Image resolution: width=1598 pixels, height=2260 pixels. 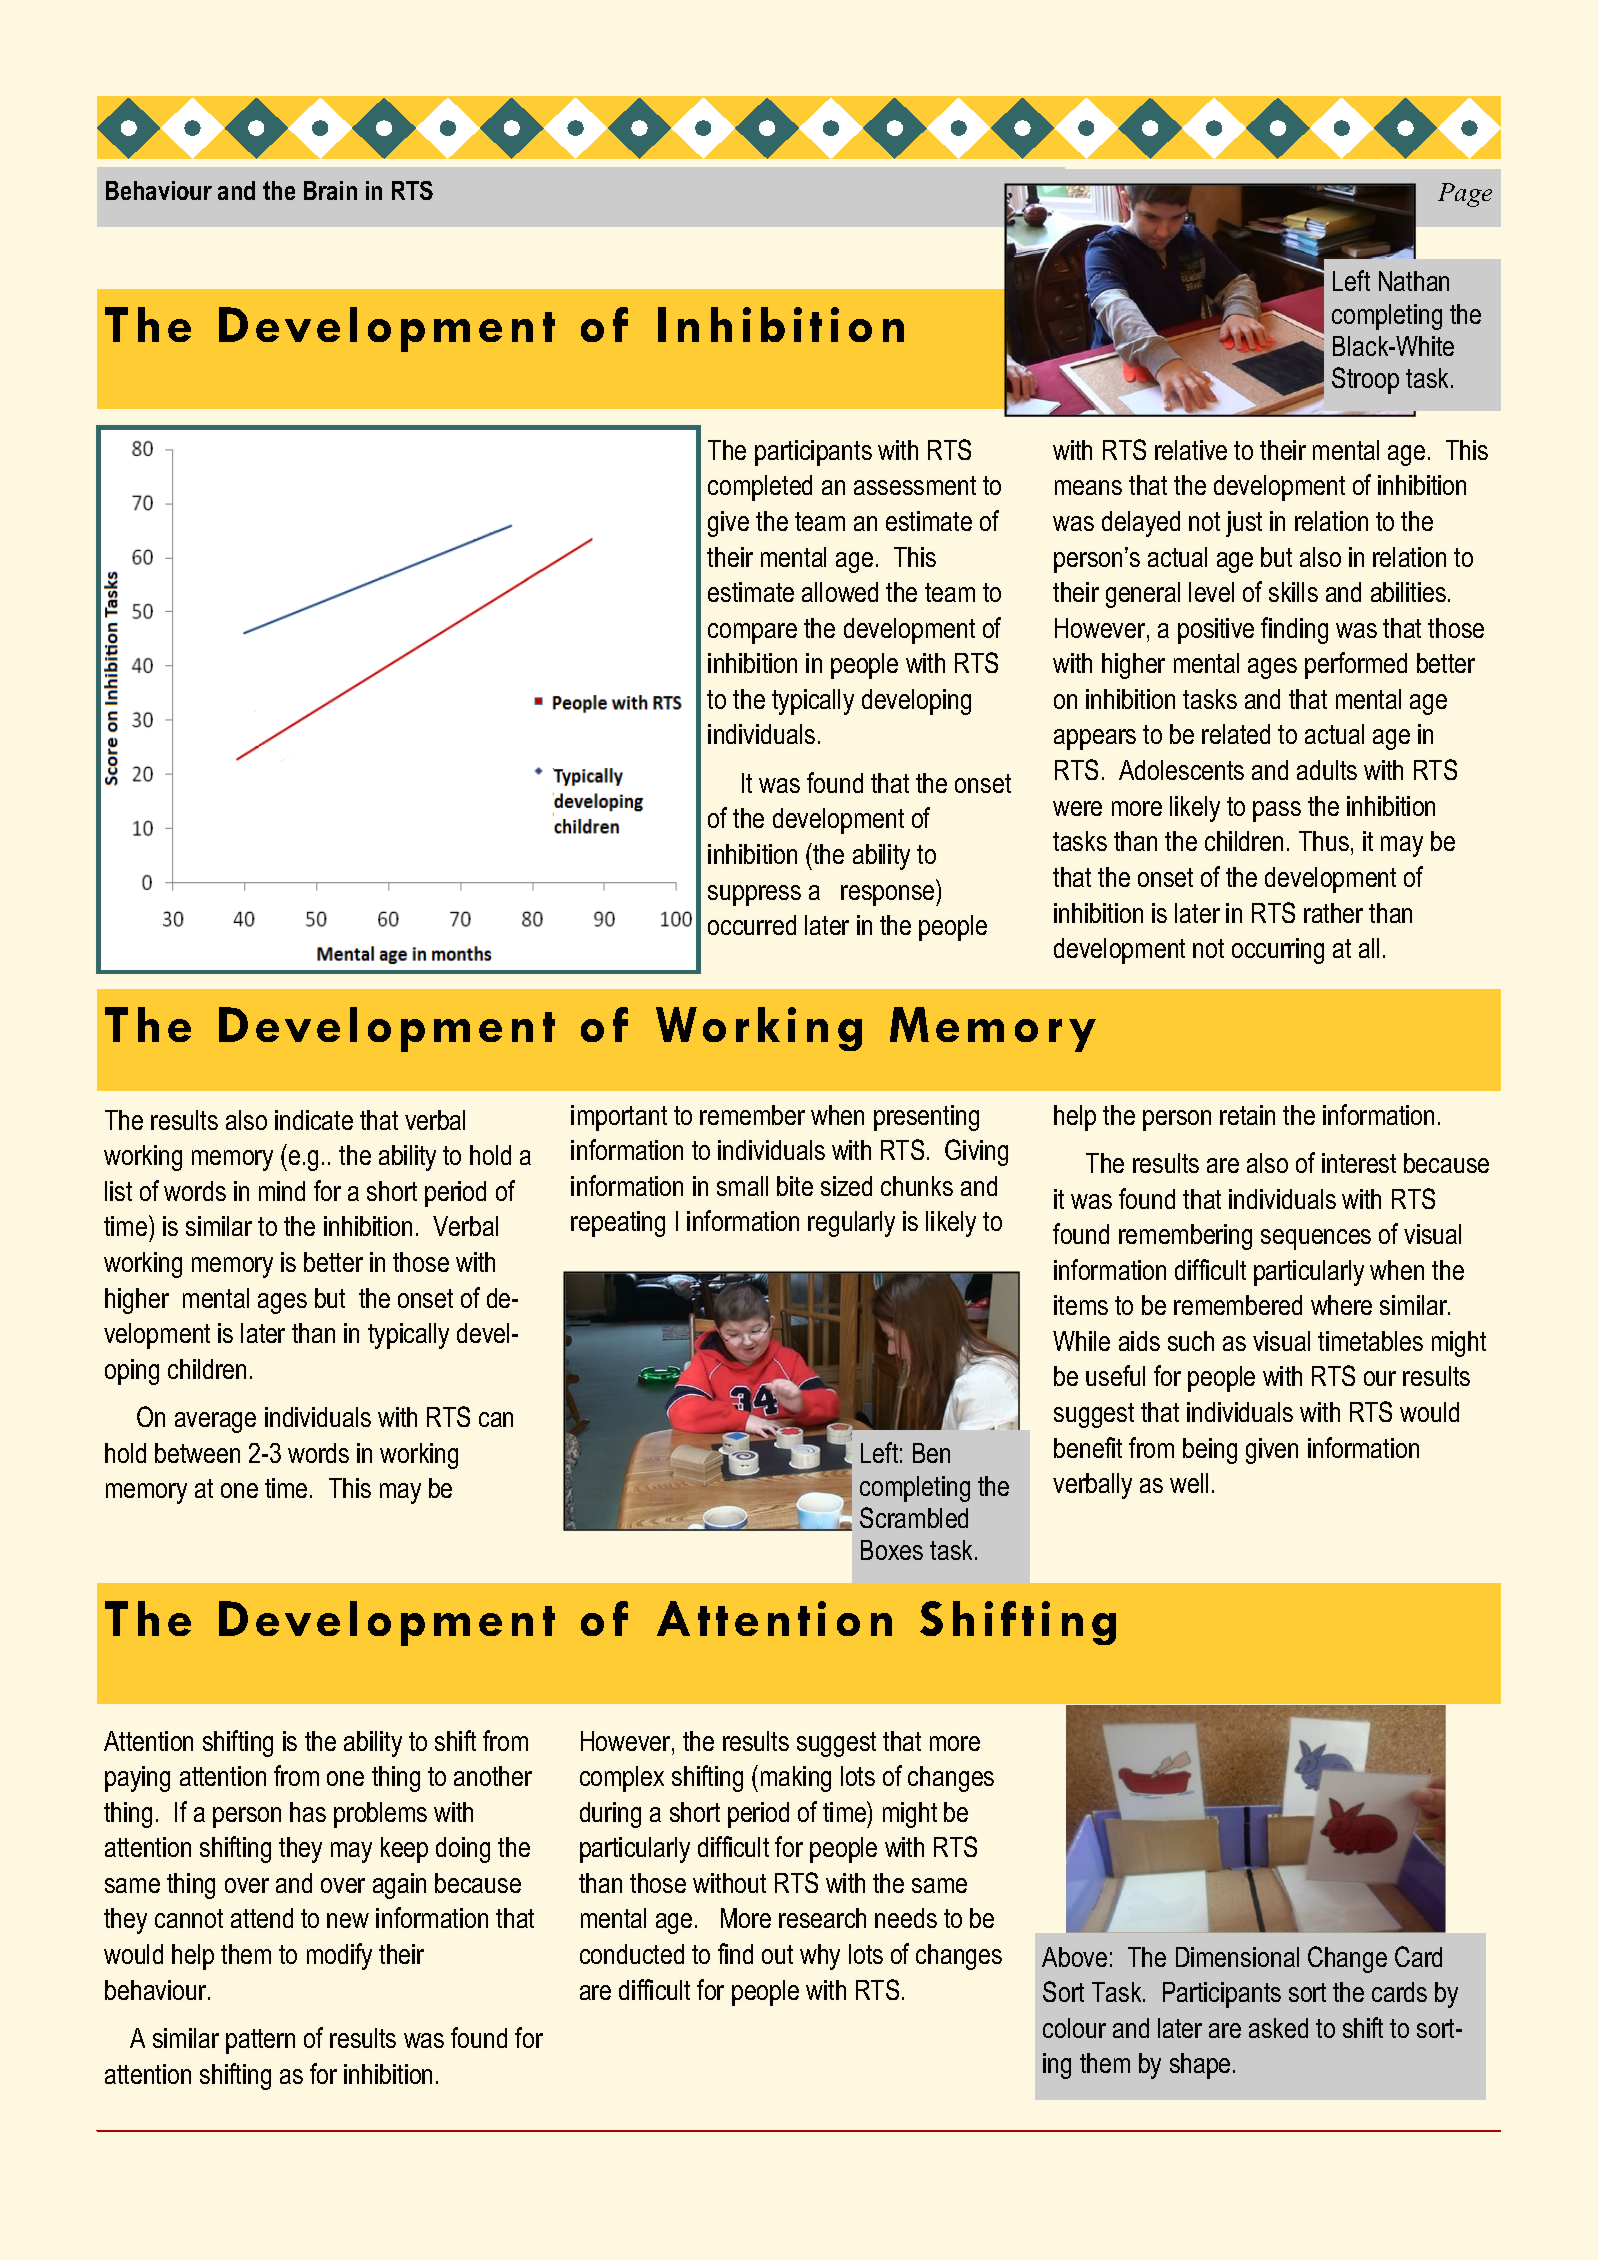 What do you see at coordinates (282, 1191) in the document?
I see `mind` at bounding box center [282, 1191].
